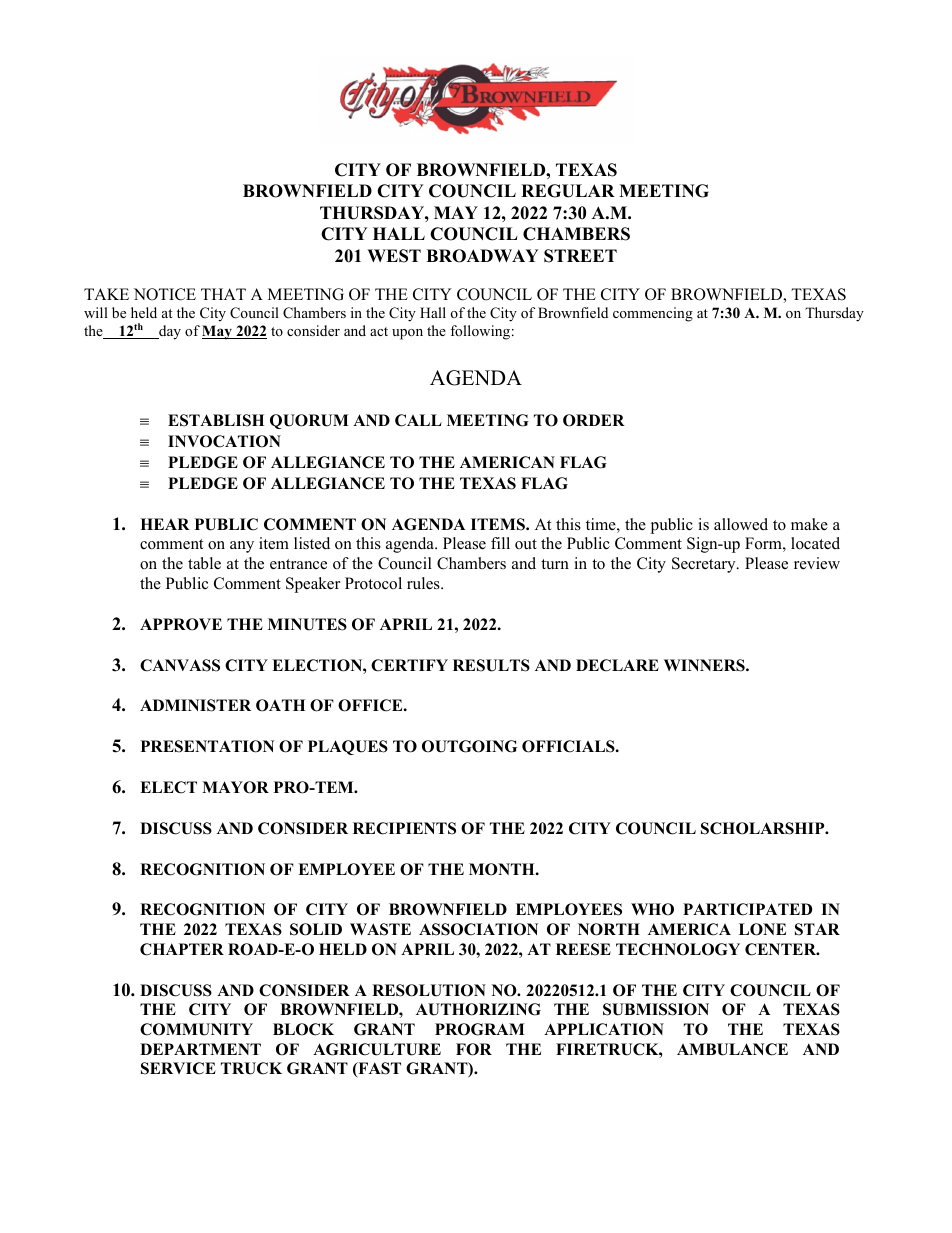 Image resolution: width=952 pixels, height=1233 pixels. Describe the element at coordinates (580, 256) in the screenshot. I see `STREET` at that location.
